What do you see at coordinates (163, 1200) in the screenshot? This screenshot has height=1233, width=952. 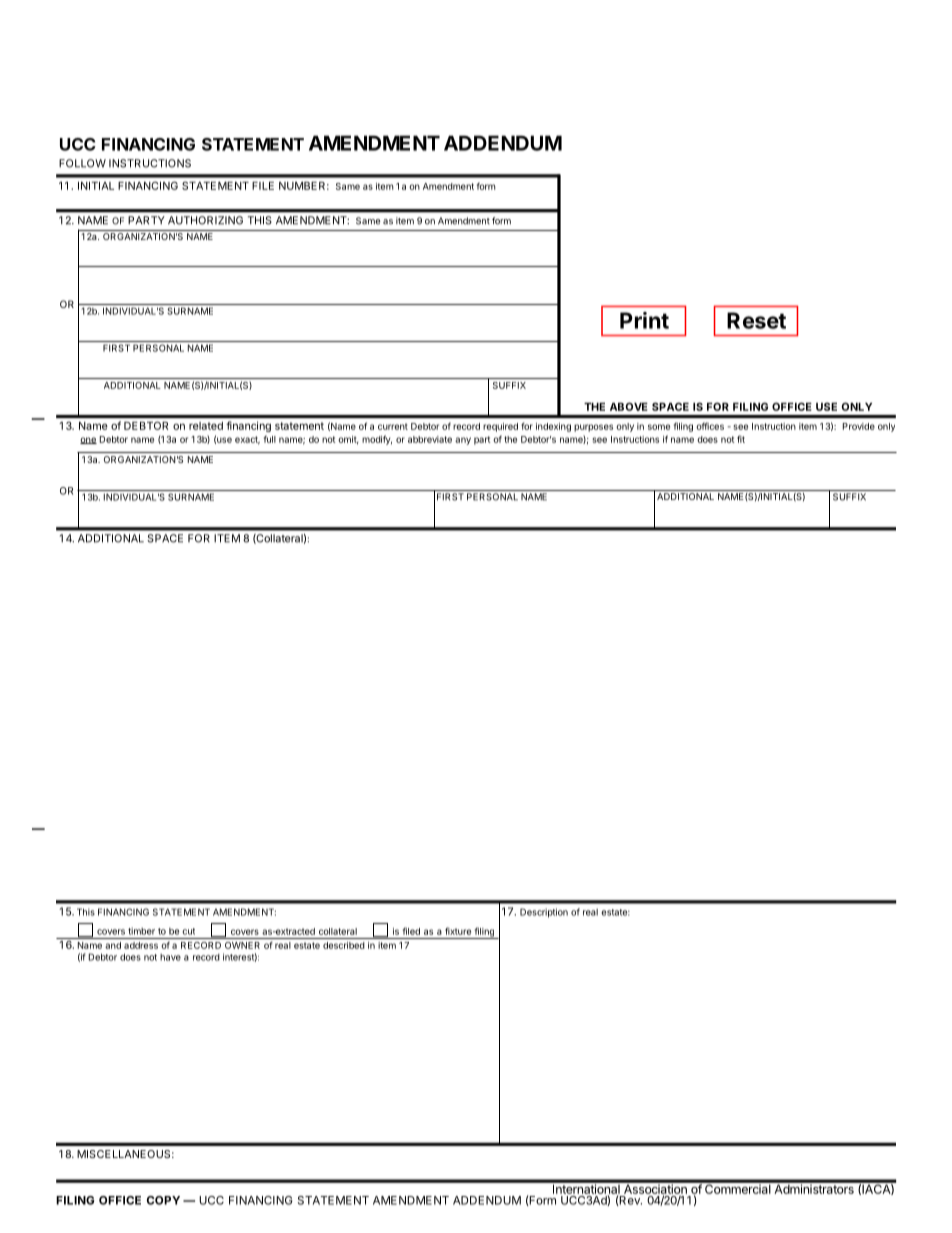 I see `COPY` at bounding box center [163, 1200].
